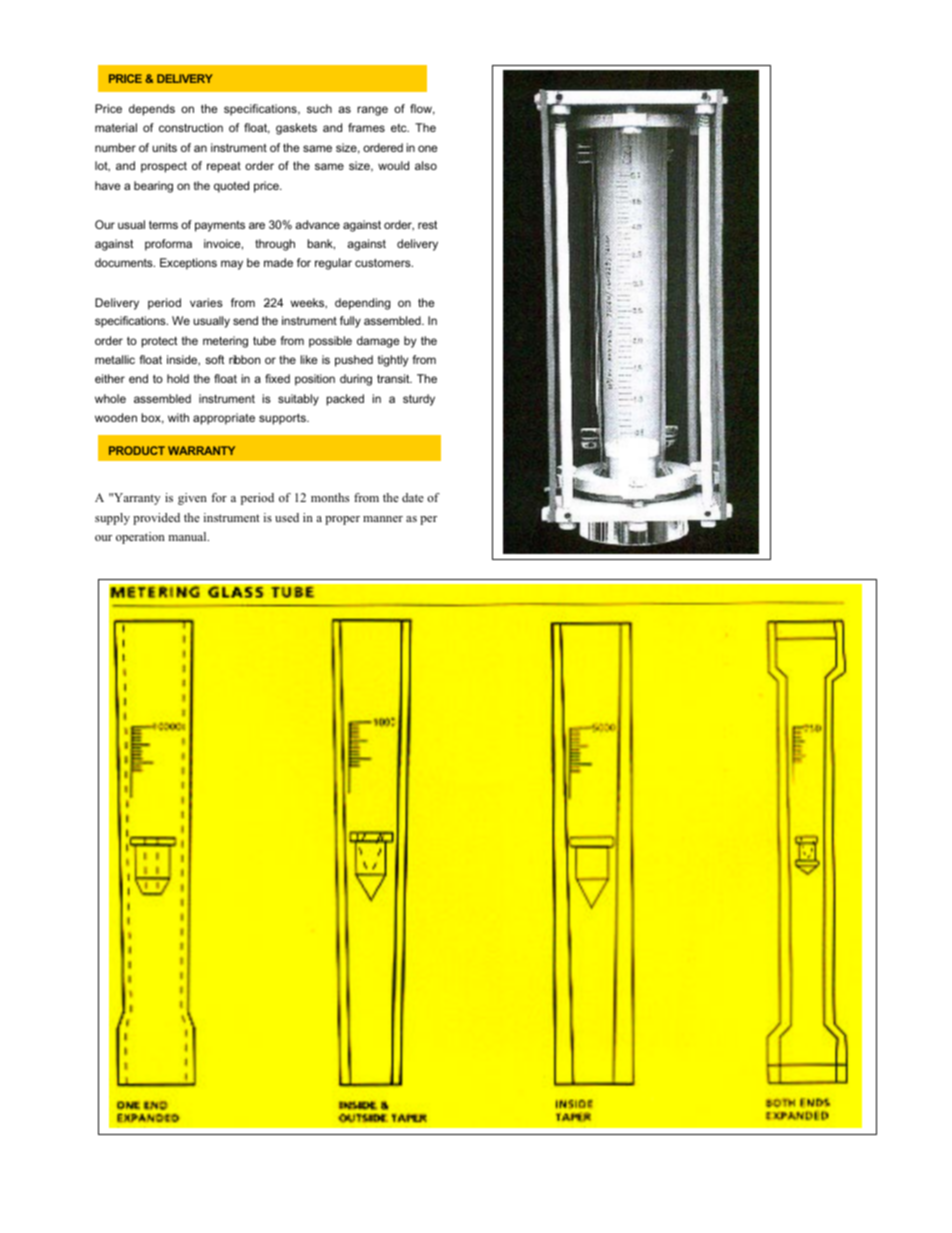  I want to click on etc, so click(400, 128).
